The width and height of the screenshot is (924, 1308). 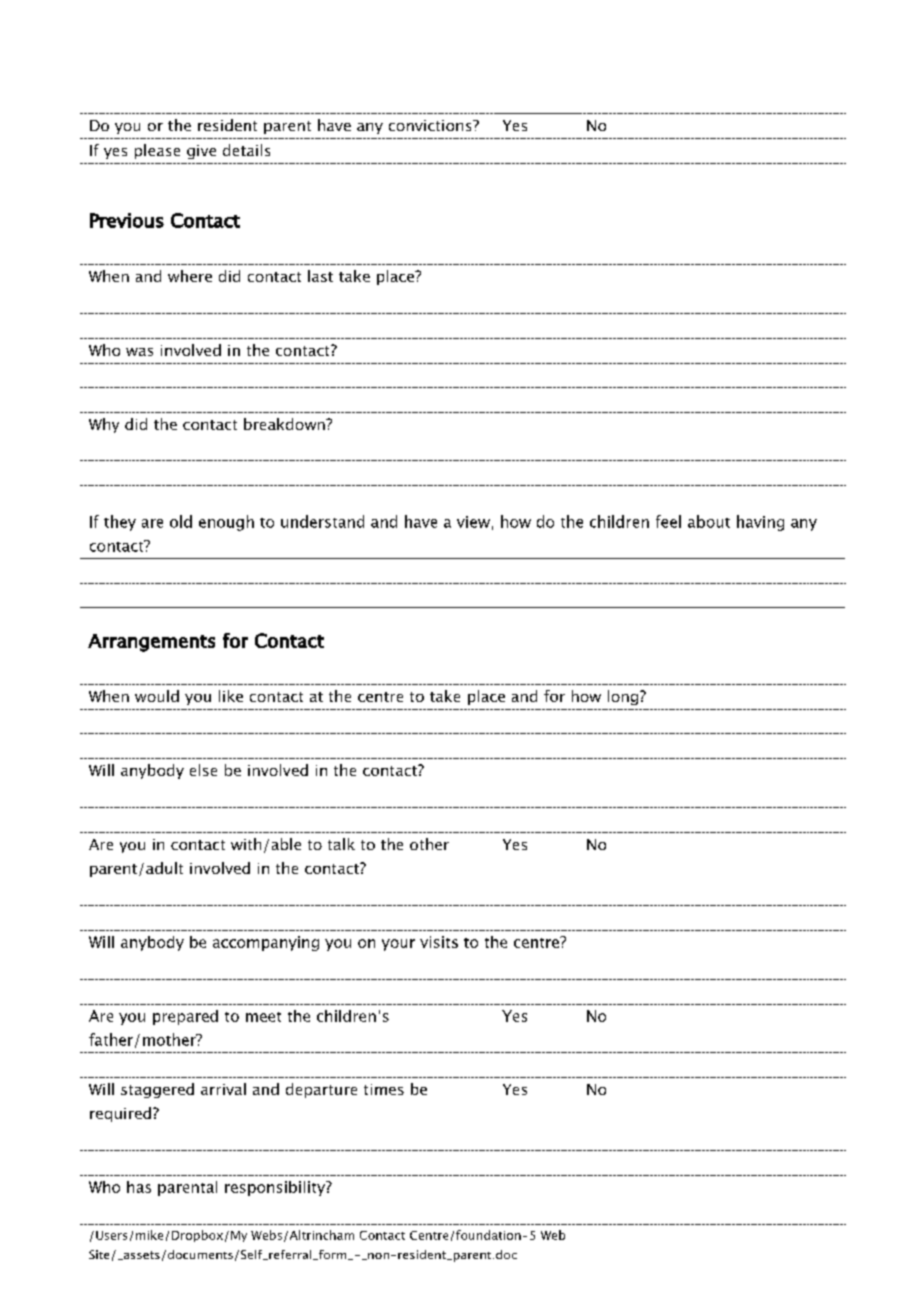 What do you see at coordinates (139, 352) in the screenshot?
I see `was` at bounding box center [139, 352].
